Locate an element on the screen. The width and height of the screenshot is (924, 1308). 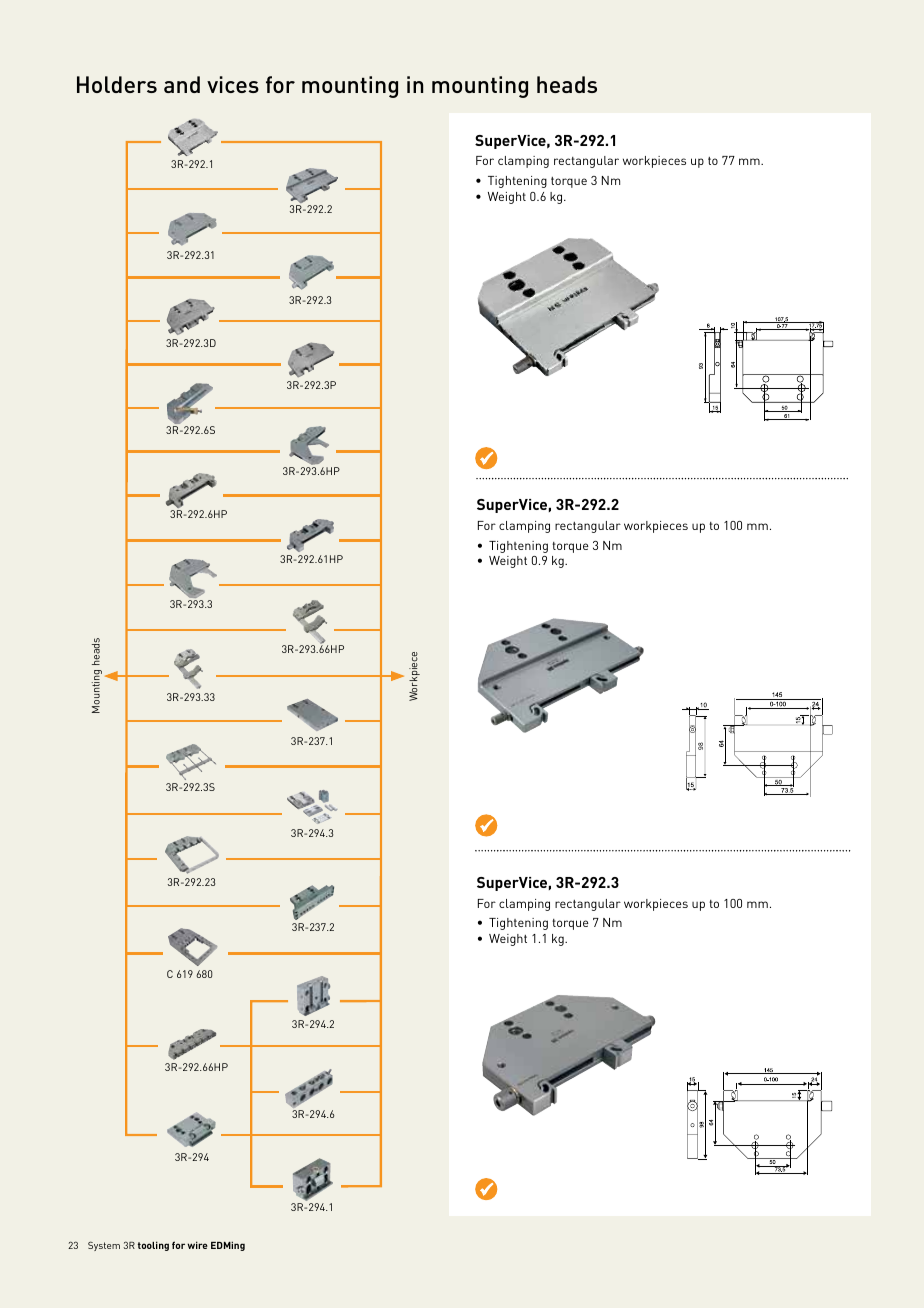
tooling is located at coordinates (153, 1246).
